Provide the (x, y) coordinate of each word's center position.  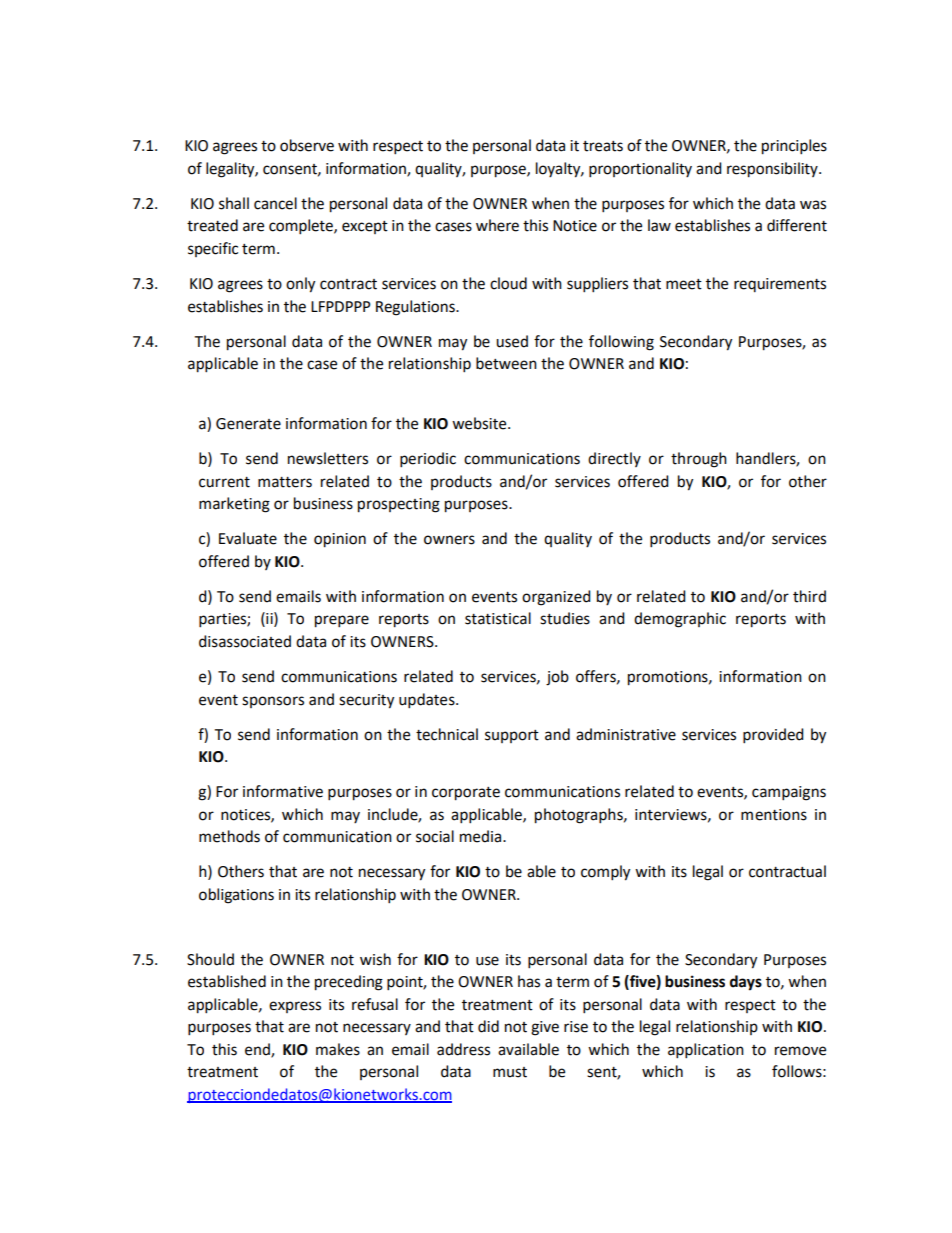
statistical (498, 618)
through (699, 460)
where (497, 225)
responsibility (773, 170)
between (506, 363)
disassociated (245, 641)
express (295, 1007)
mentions (774, 815)
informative (283, 791)
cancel (275, 203)
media (482, 836)
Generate (248, 424)
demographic (680, 620)
